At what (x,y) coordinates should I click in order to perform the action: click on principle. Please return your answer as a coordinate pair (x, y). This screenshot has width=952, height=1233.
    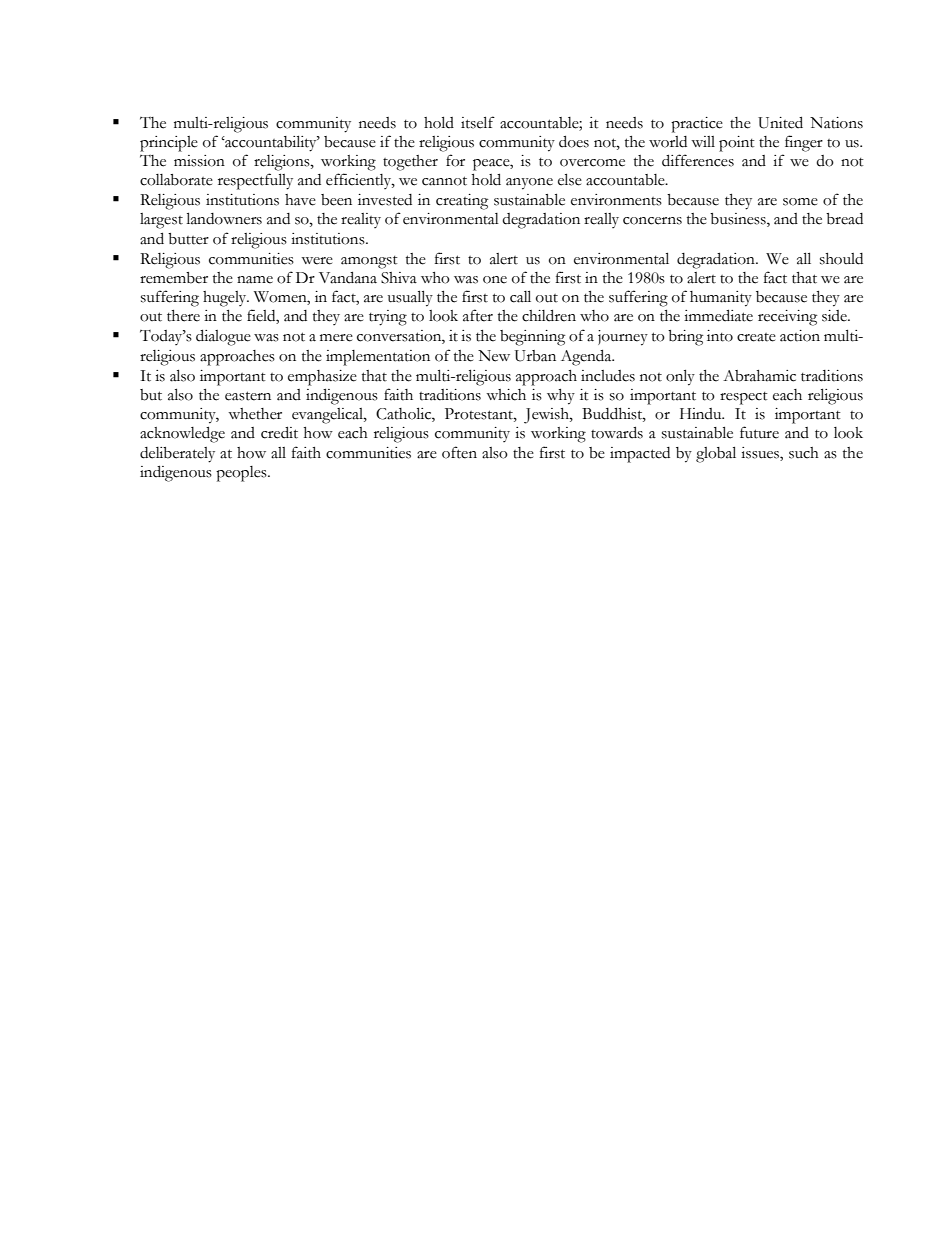
    Looking at the image, I should click on (169, 144).
